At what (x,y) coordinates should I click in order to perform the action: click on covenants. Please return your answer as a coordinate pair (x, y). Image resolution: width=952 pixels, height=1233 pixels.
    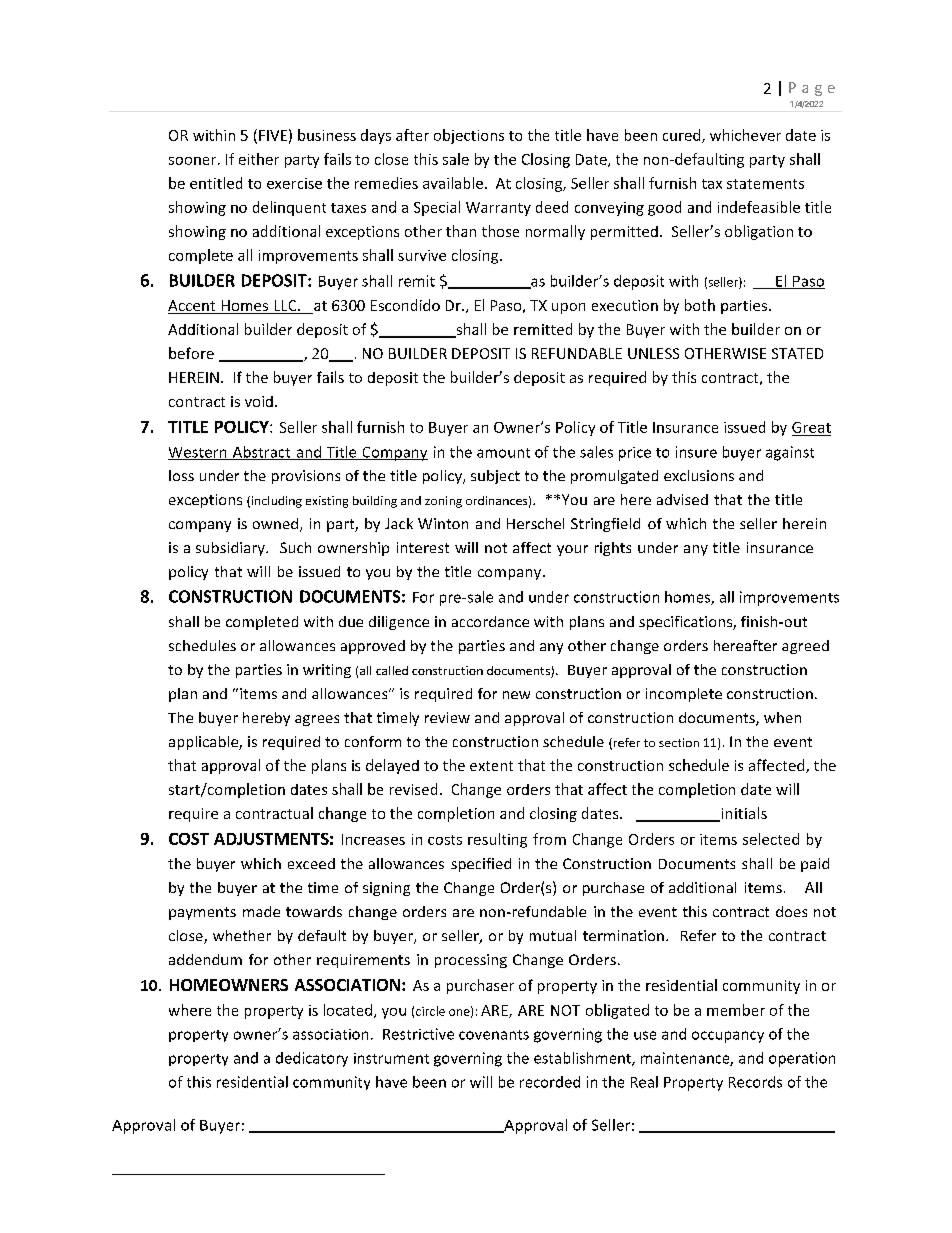
    Looking at the image, I should click on (494, 1035).
